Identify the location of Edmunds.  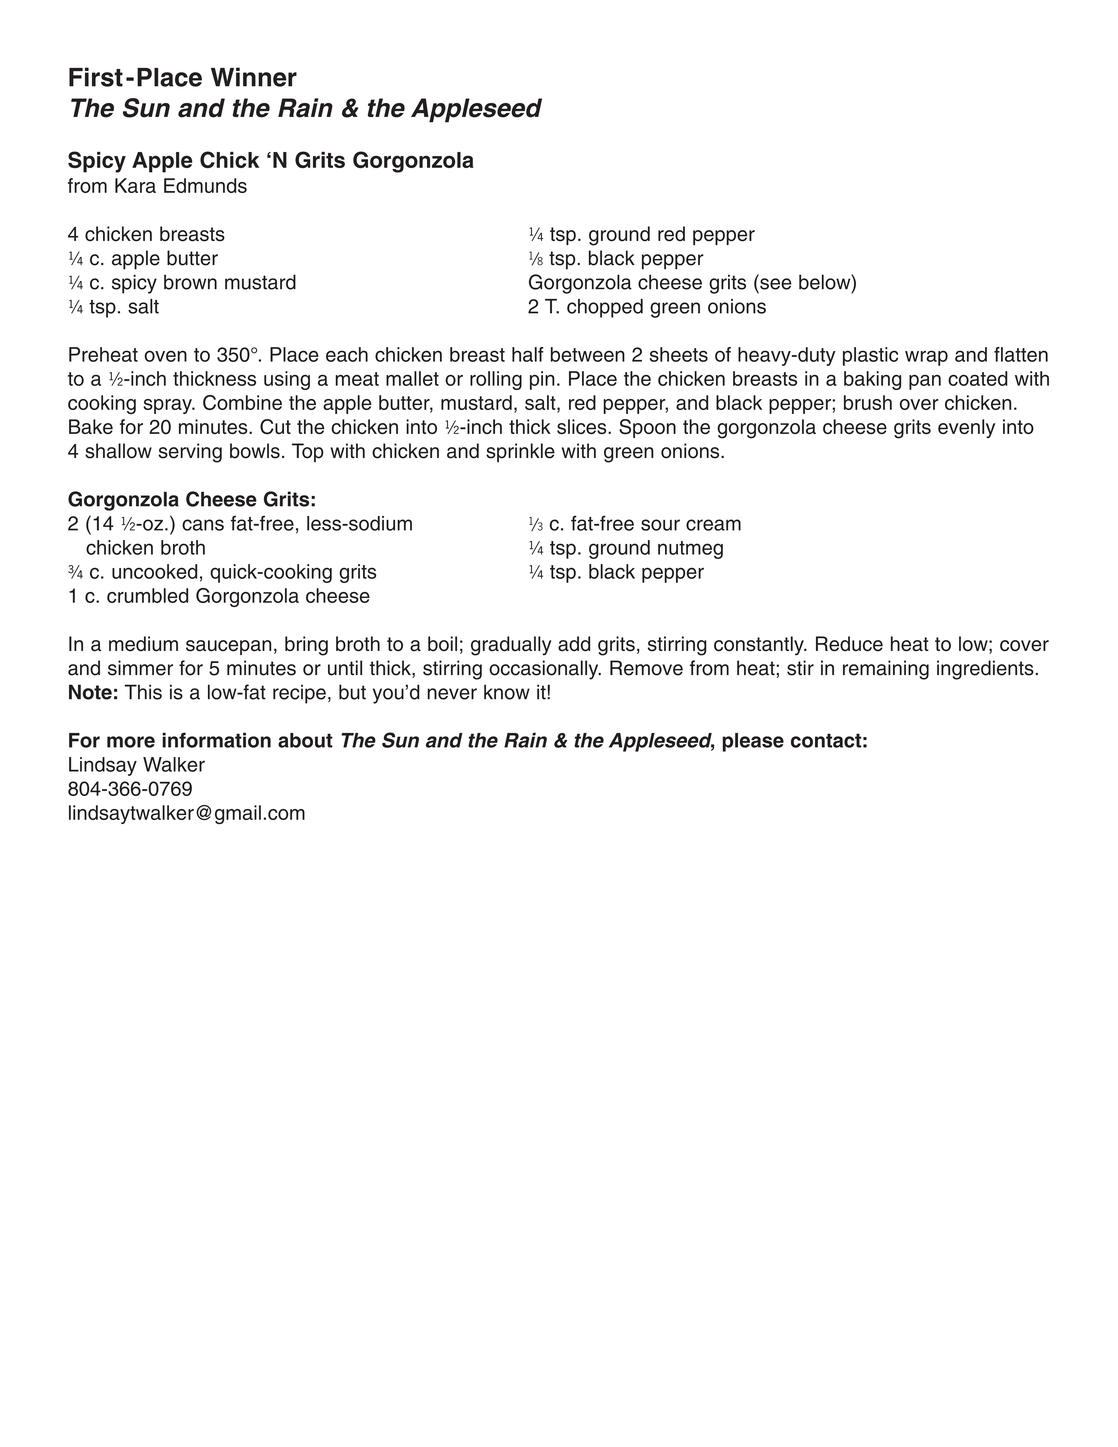
(205, 185).
